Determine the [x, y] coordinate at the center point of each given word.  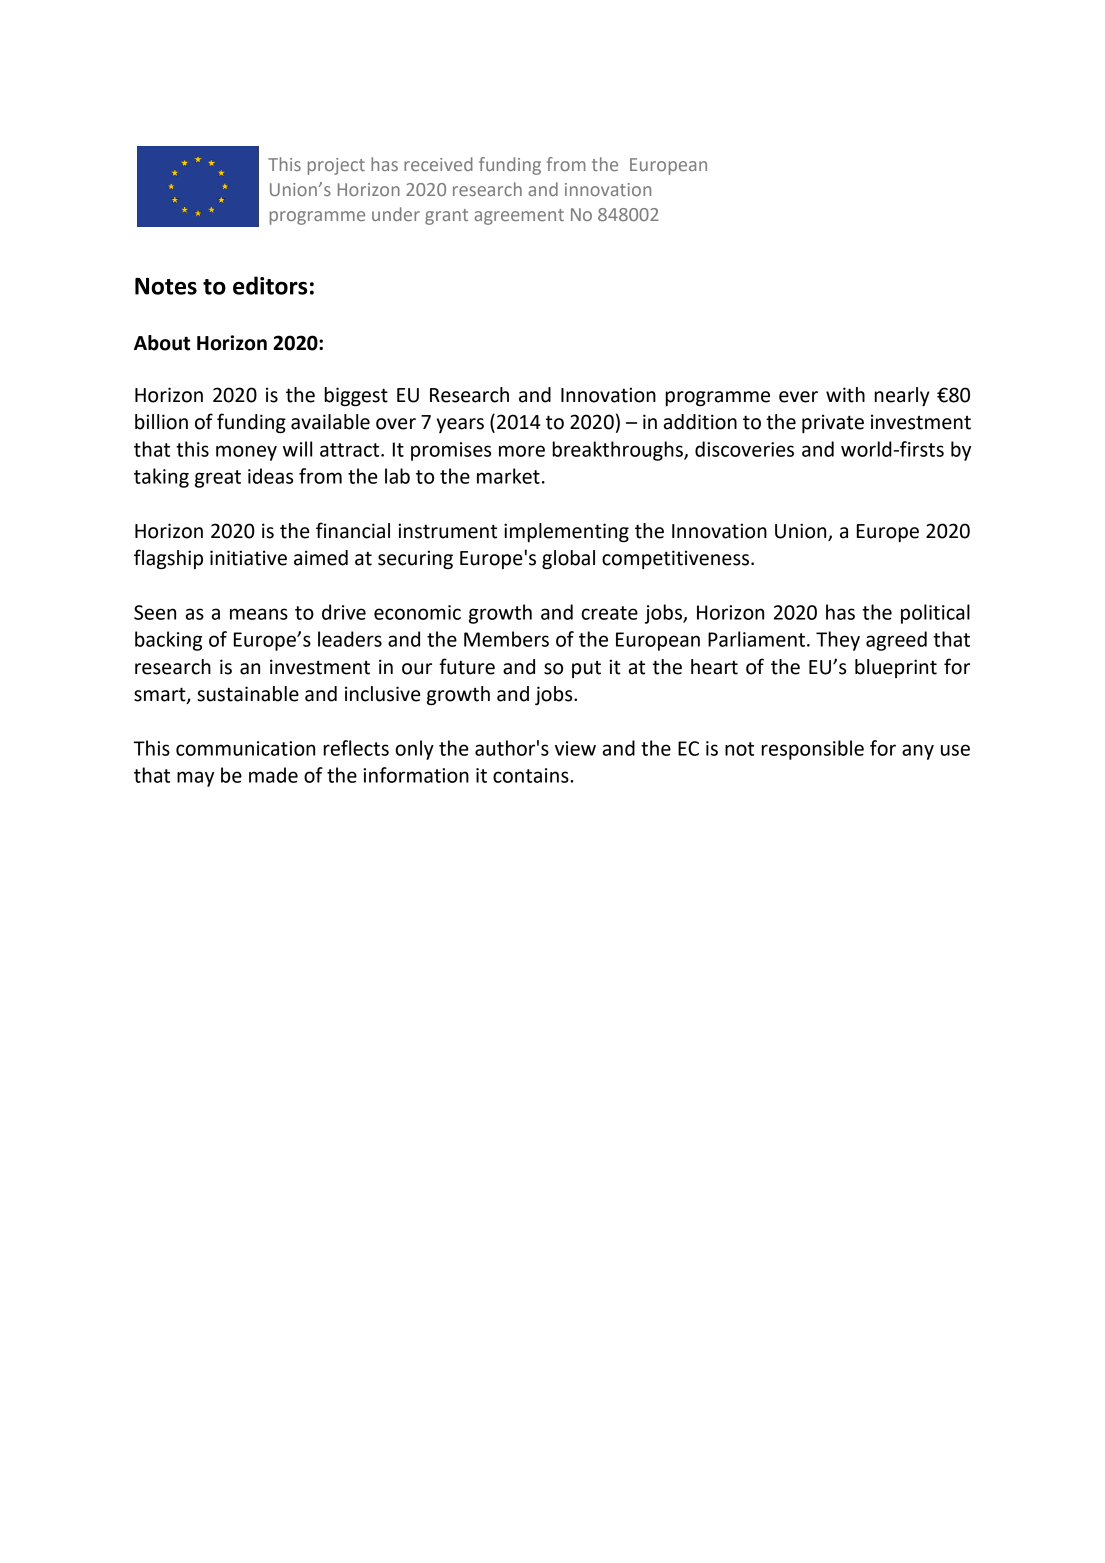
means [259, 614]
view [575, 748]
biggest [356, 396]
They [838, 641]
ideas [270, 476]
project [336, 166]
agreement [519, 217]
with [845, 395]
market [508, 476]
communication [245, 748]
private [833, 423]
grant [446, 217]
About [162, 343]
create [609, 613]
